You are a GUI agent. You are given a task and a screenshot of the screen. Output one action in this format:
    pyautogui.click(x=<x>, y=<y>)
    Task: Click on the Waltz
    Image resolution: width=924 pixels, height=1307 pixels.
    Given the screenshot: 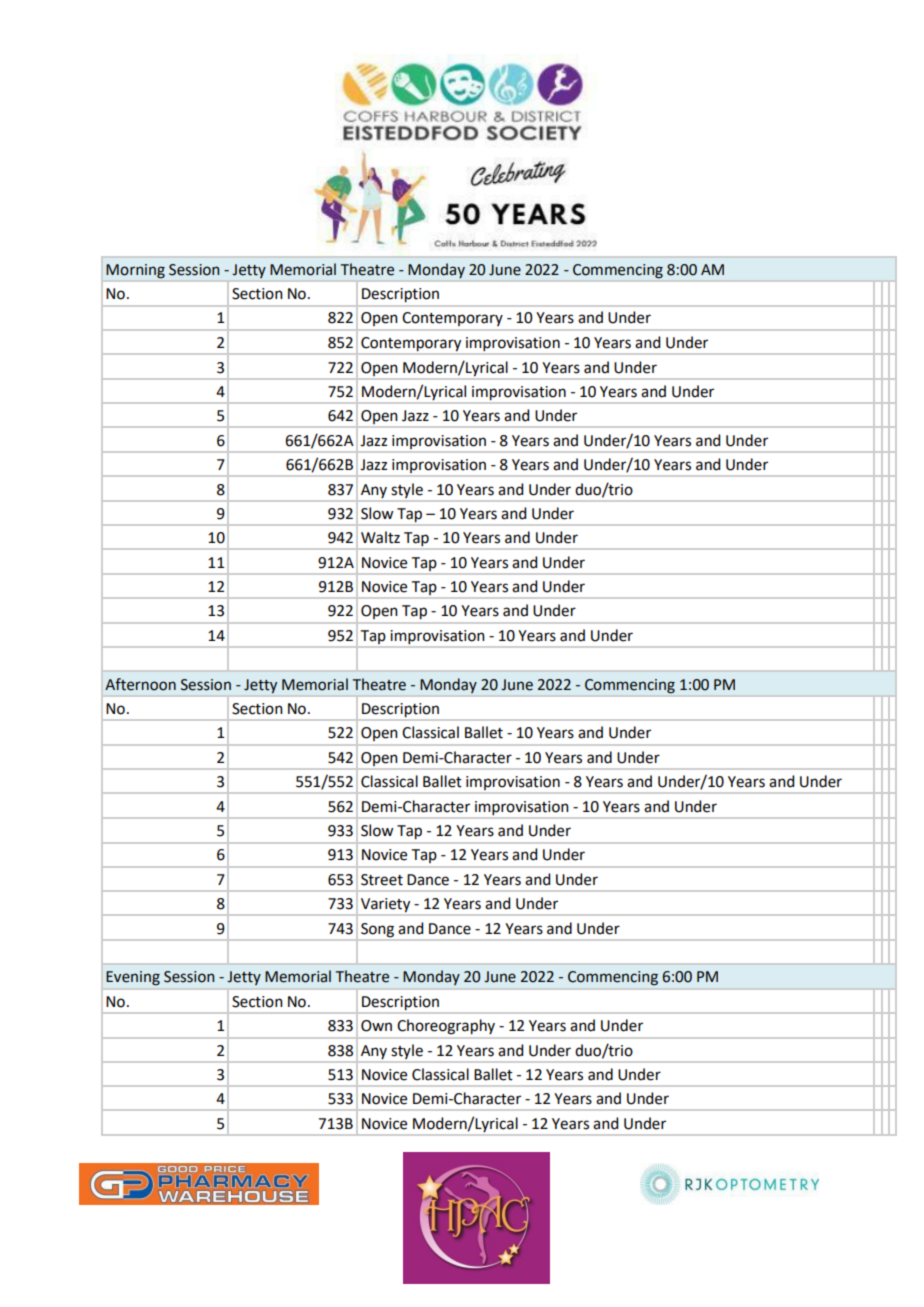 What is the action you would take?
    pyautogui.click(x=380, y=537)
